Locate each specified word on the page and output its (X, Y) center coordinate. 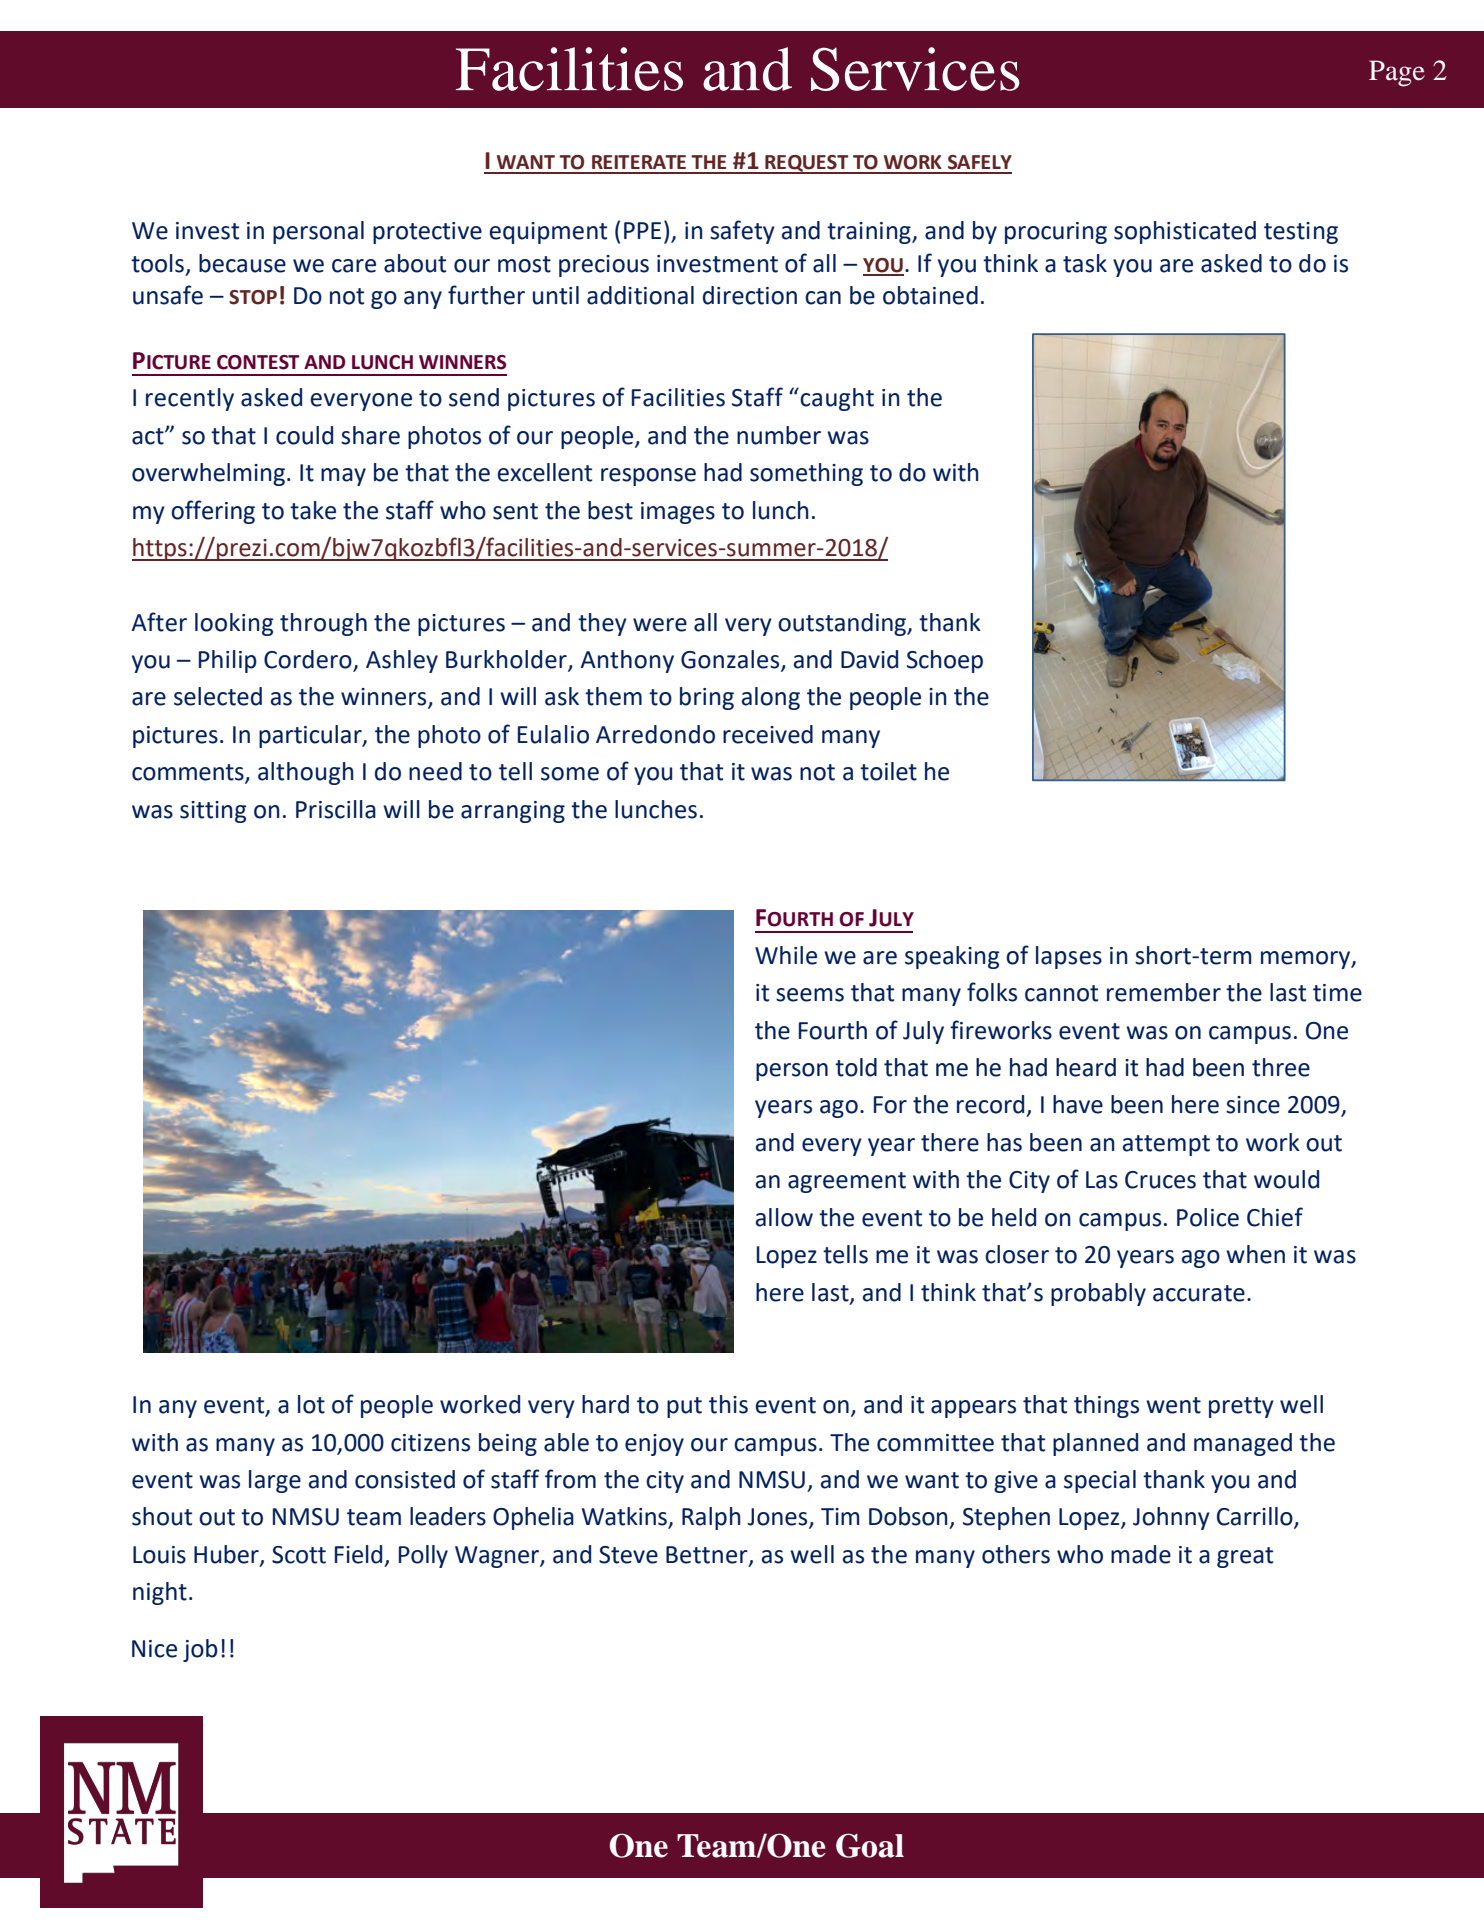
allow (784, 1217)
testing (1301, 233)
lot (311, 1404)
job (200, 1650)
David (869, 659)
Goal (870, 1845)
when (1255, 1254)
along (771, 698)
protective (427, 233)
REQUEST (807, 164)
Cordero (309, 660)
